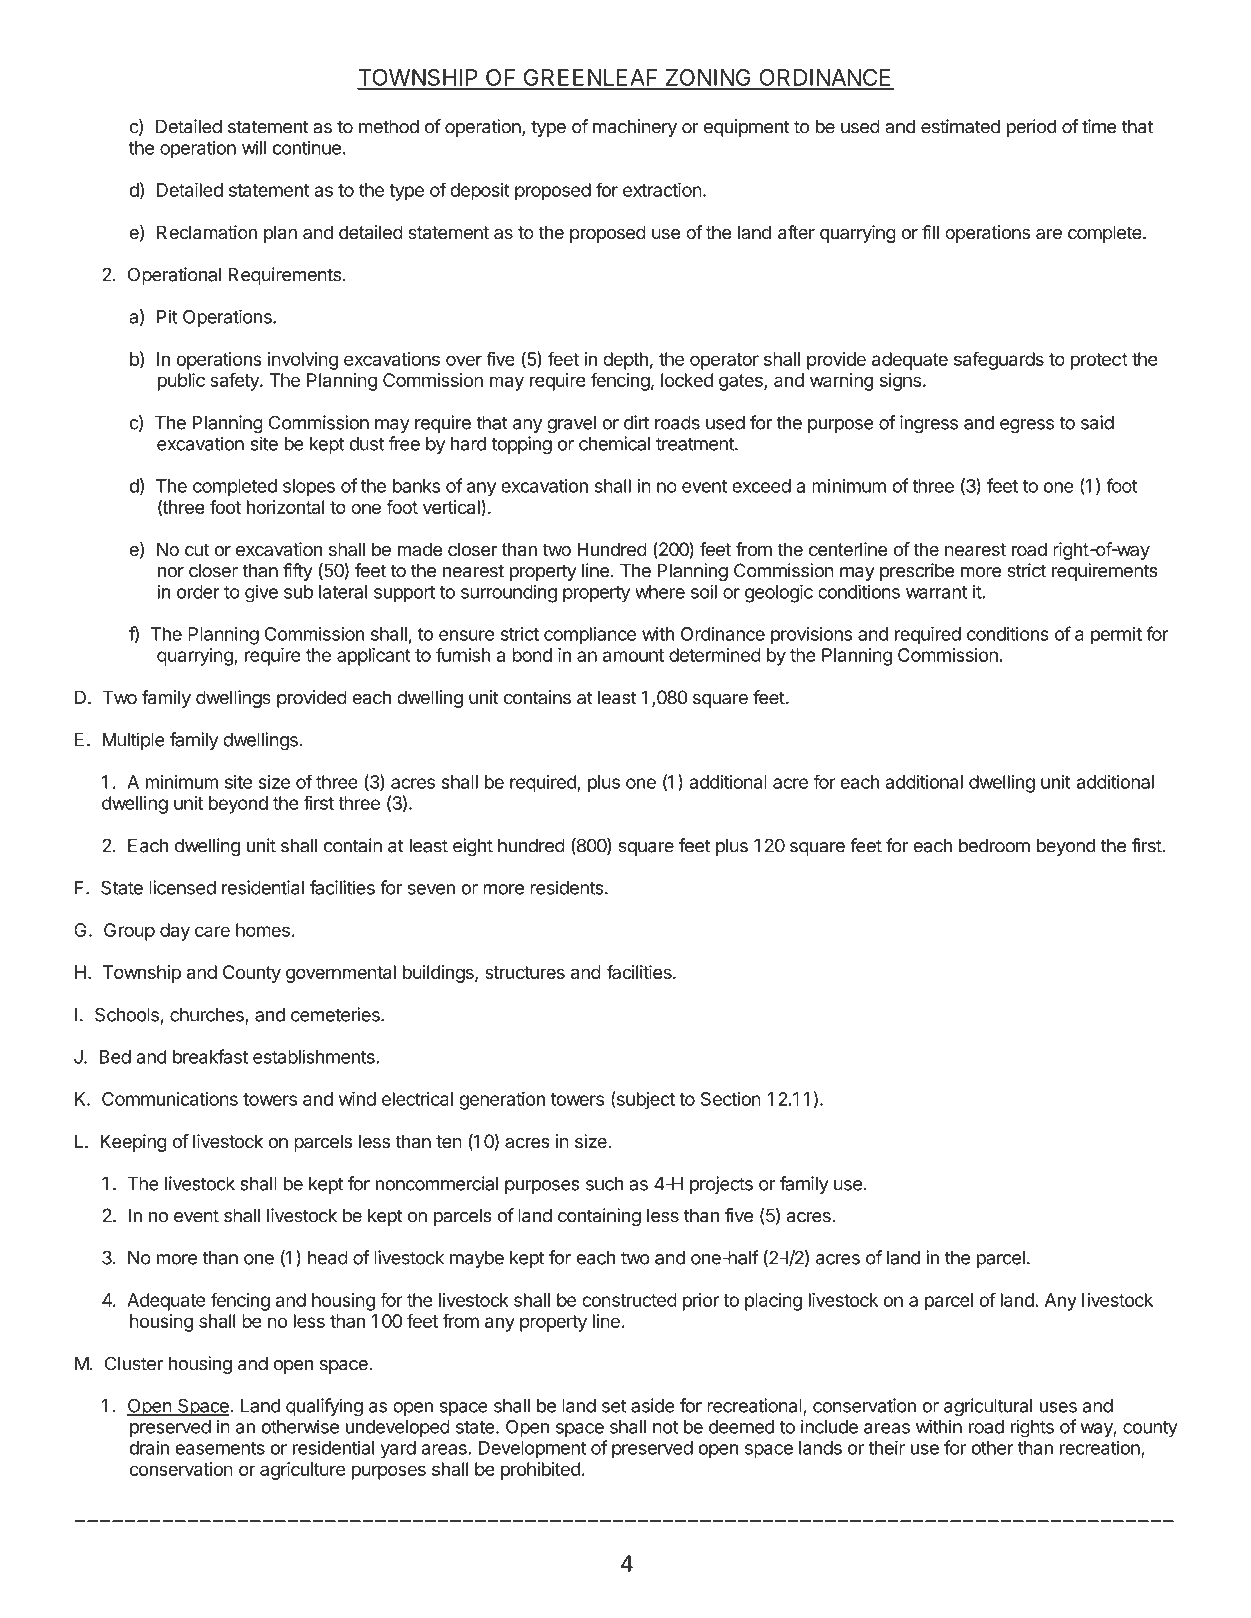 Image resolution: width=1251 pixels, height=1618 pixels. Describe the element at coordinates (614, 1406) in the image. I see `set` at that location.
